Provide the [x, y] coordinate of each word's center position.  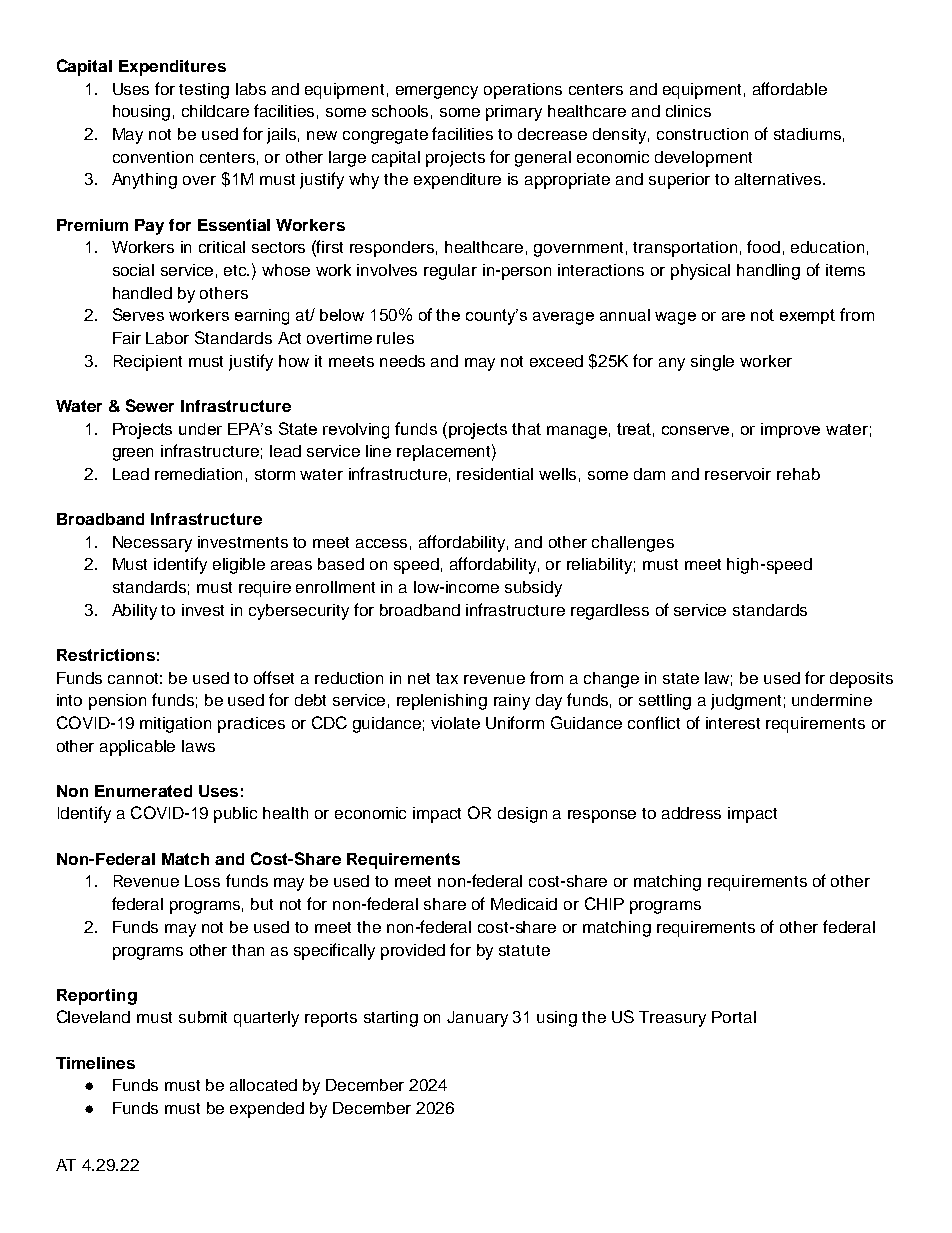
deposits [861, 680]
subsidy [533, 589]
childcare [215, 111]
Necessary [152, 544]
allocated [263, 1085]
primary [514, 113]
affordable [790, 88]
